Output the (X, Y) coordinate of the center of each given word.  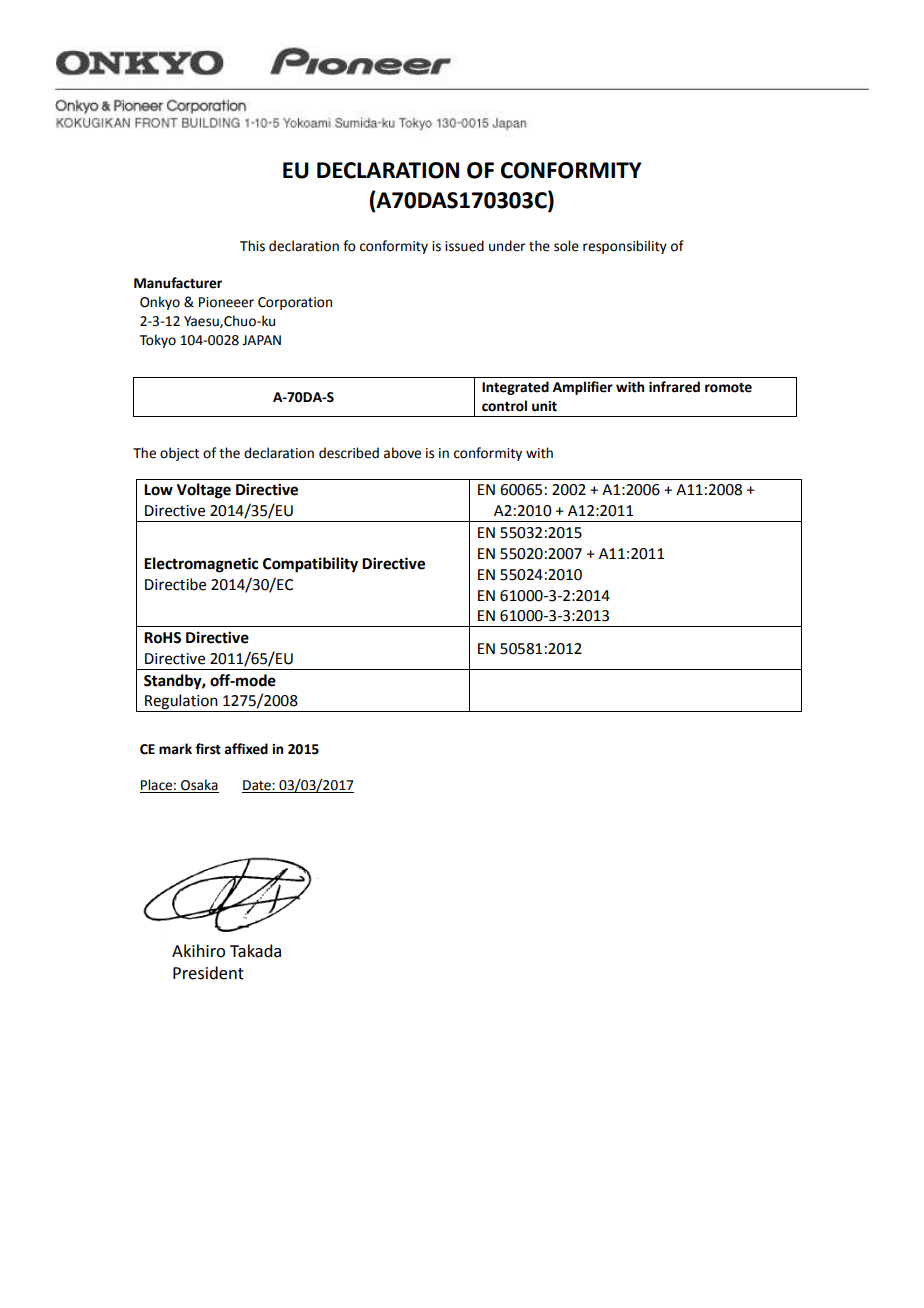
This (252, 246)
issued (464, 246)
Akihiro (198, 951)
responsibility (625, 247)
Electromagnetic (201, 565)
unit (544, 406)
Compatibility (310, 565)
